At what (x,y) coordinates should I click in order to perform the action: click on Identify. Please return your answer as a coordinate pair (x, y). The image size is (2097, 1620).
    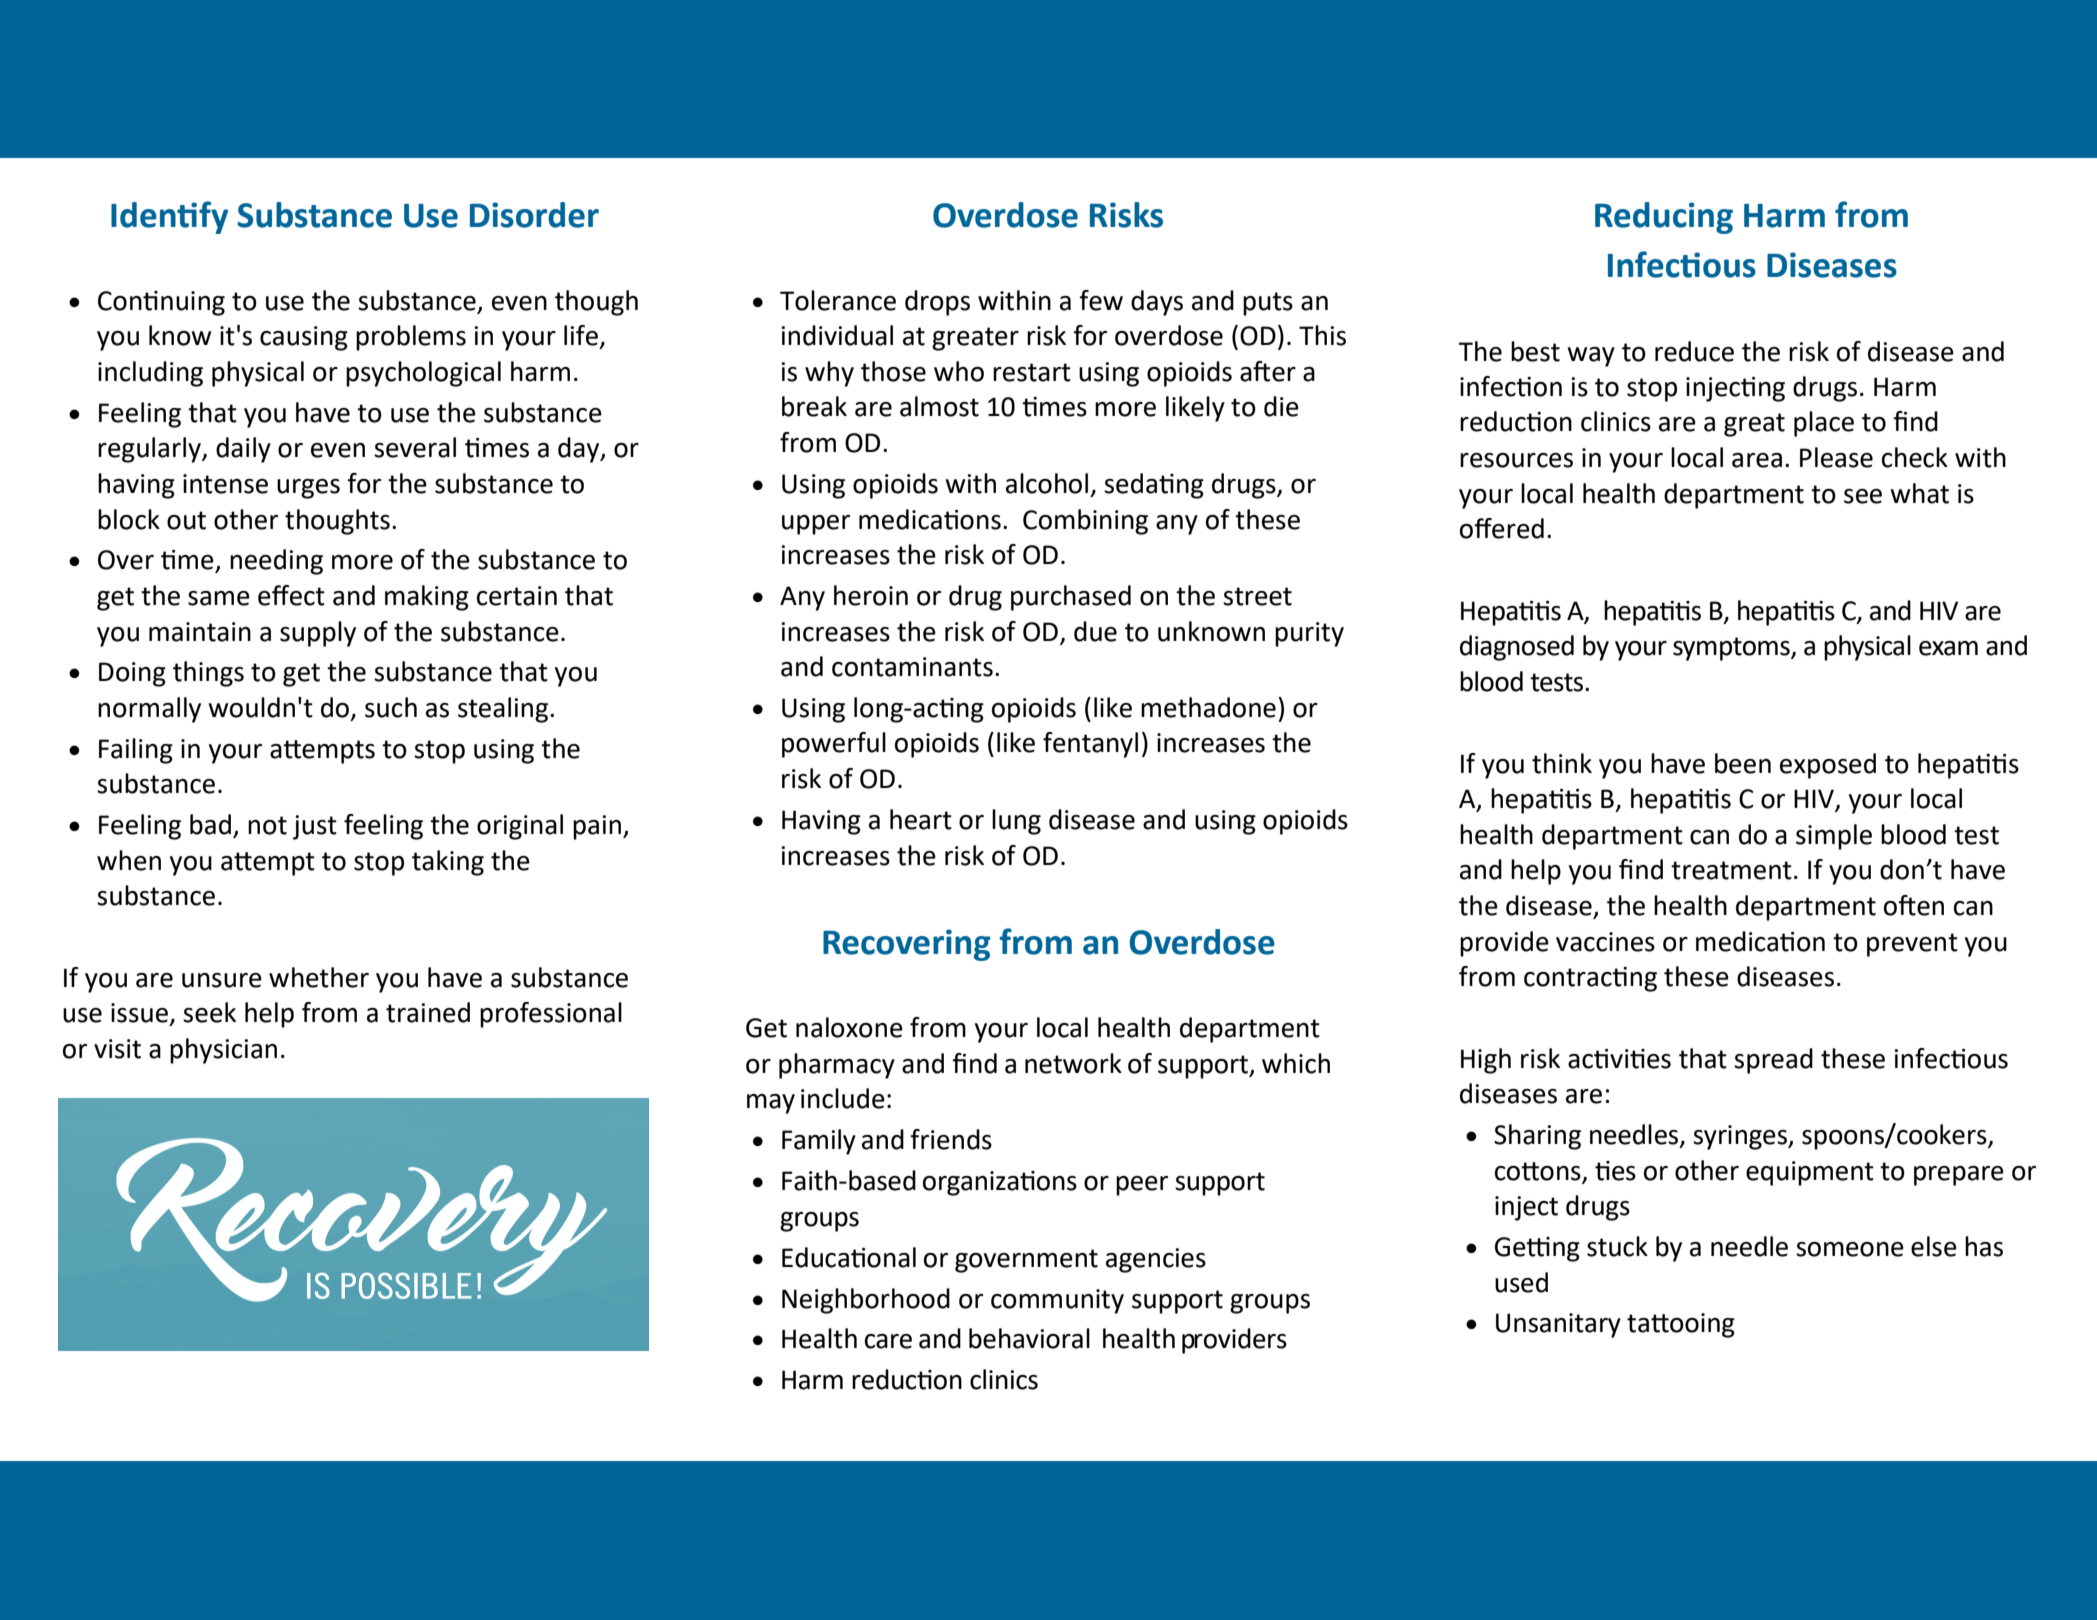
    Looking at the image, I should click on (169, 217).
